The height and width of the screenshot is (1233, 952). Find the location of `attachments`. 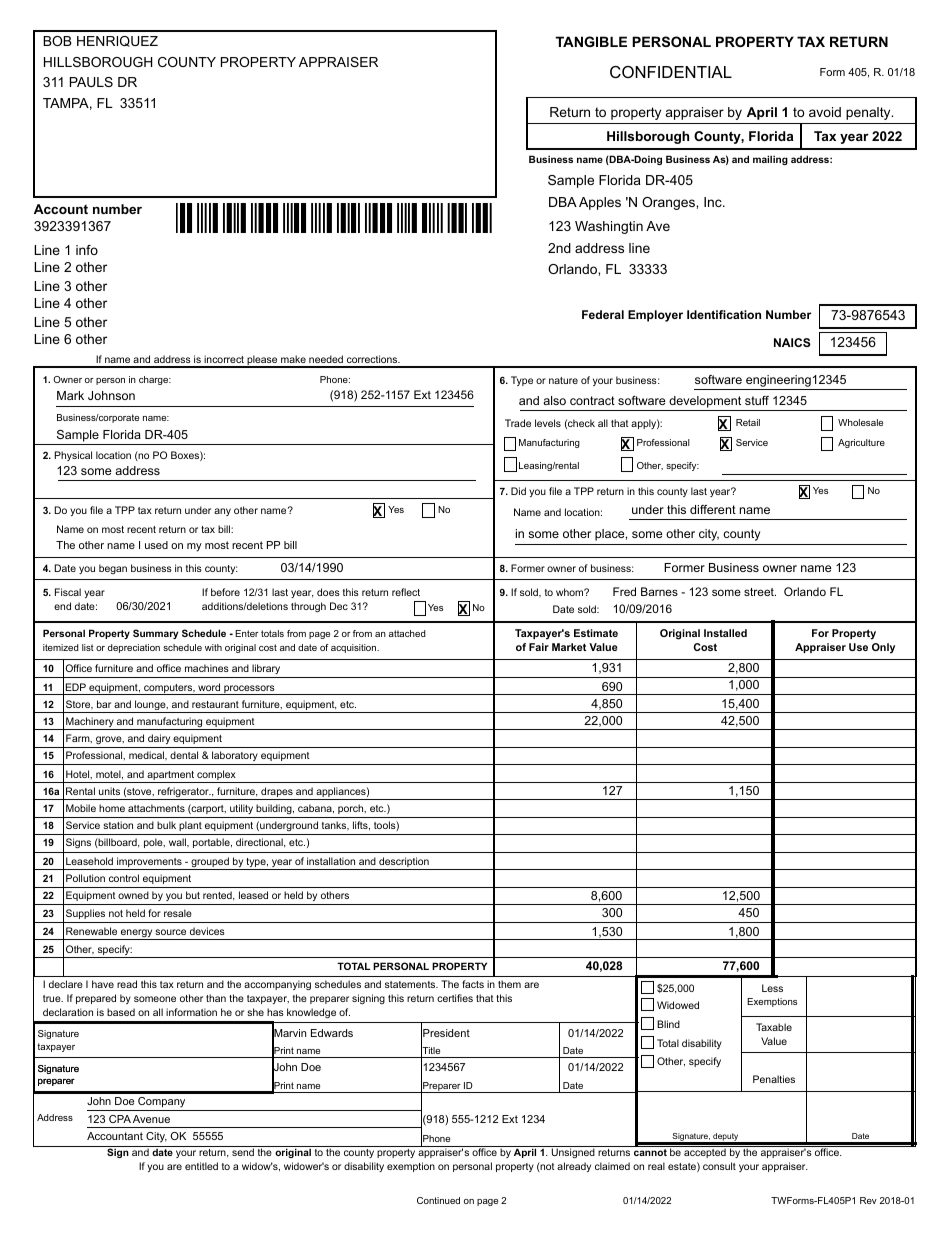

attachments is located at coordinates (156, 808).
